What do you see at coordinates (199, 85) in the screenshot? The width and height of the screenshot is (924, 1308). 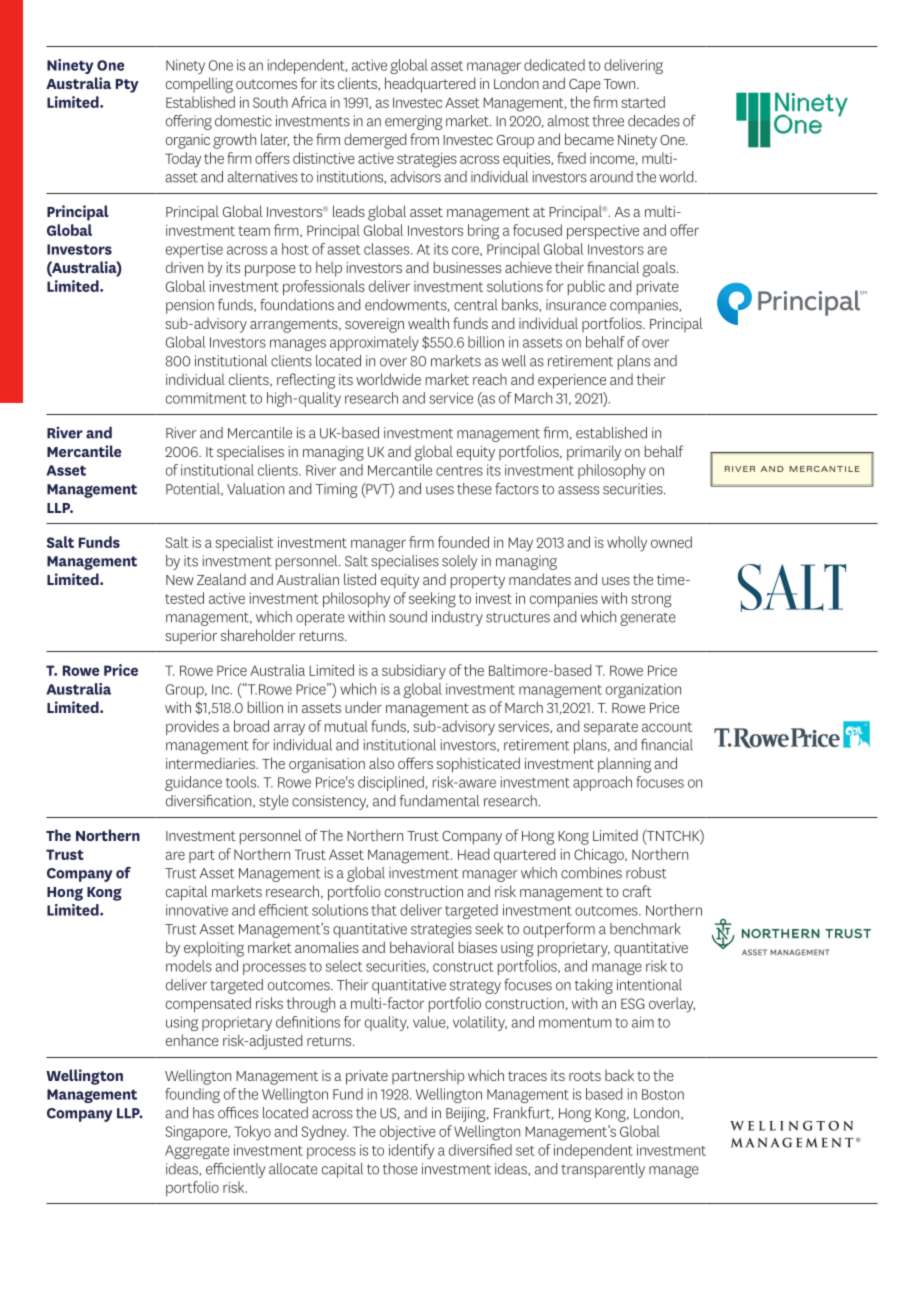 I see `compelling` at bounding box center [199, 85].
